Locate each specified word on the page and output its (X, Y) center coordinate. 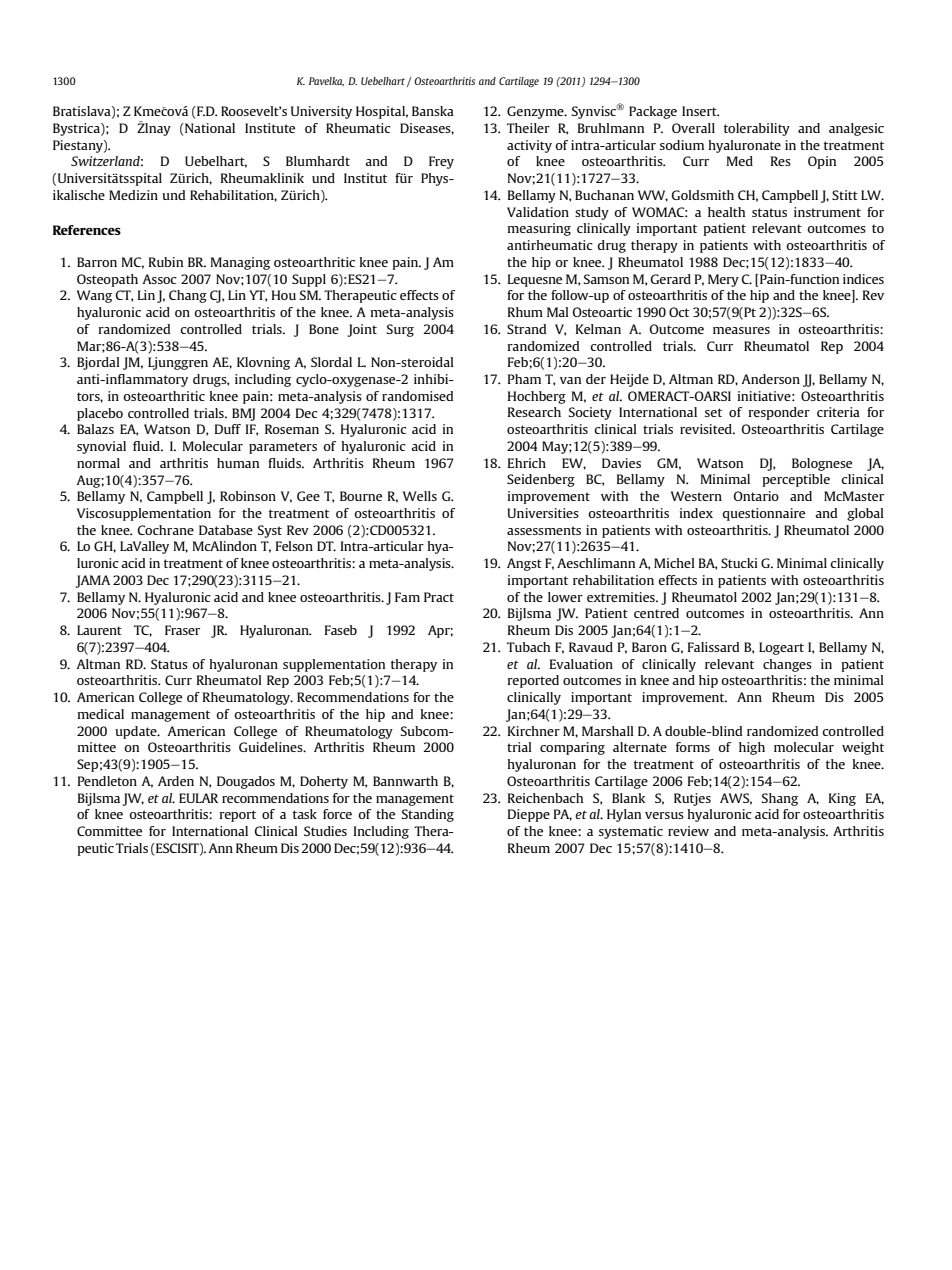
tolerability (757, 129)
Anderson (770, 379)
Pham (524, 379)
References (87, 230)
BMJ (243, 414)
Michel (674, 563)
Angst (524, 564)
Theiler (528, 128)
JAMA (93, 581)
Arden (176, 781)
